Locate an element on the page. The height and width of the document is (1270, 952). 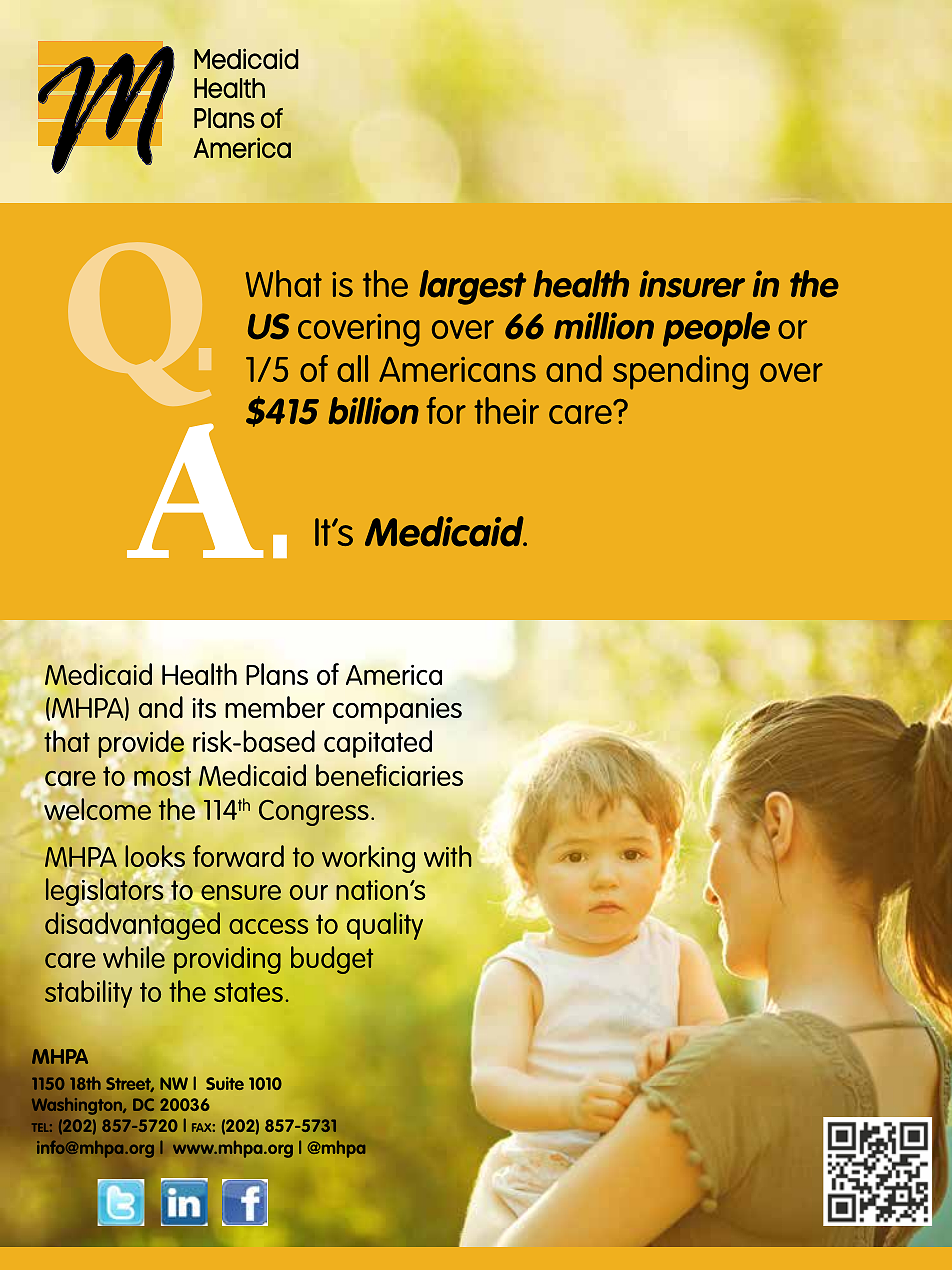
all is located at coordinates (352, 368).
